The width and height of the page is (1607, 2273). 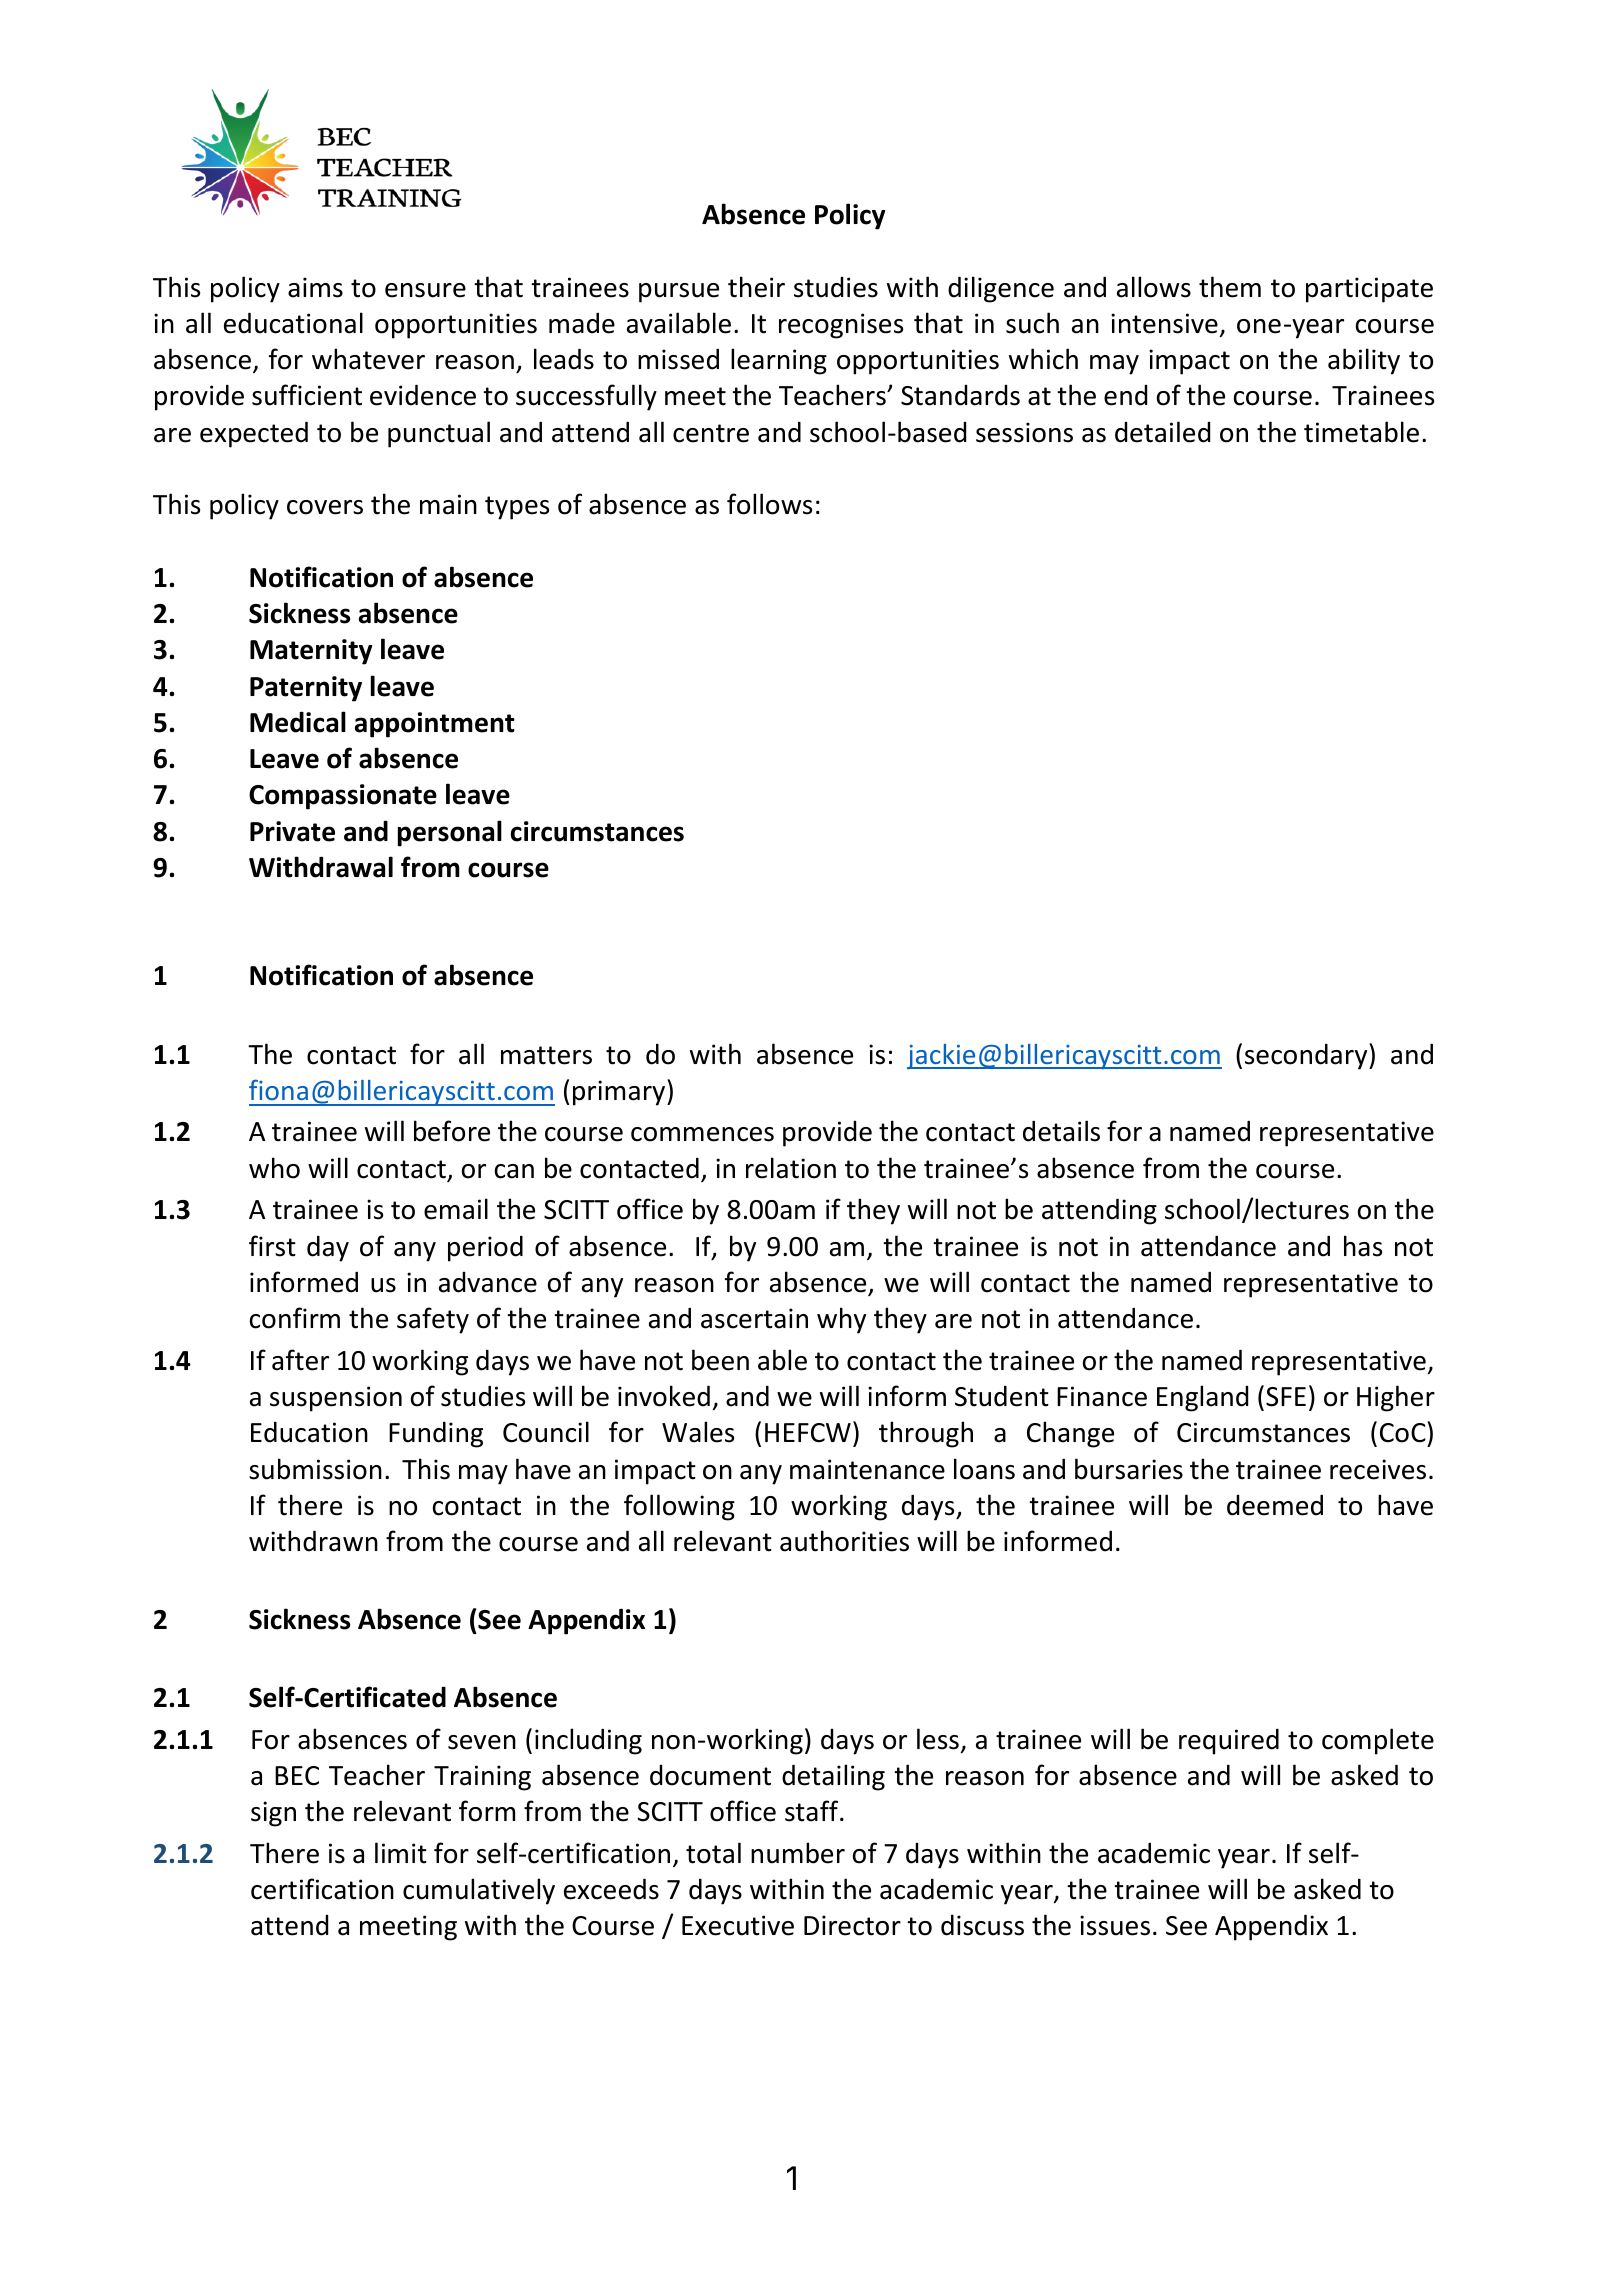 What do you see at coordinates (368, 359) in the page?
I see `whatever` at bounding box center [368, 359].
